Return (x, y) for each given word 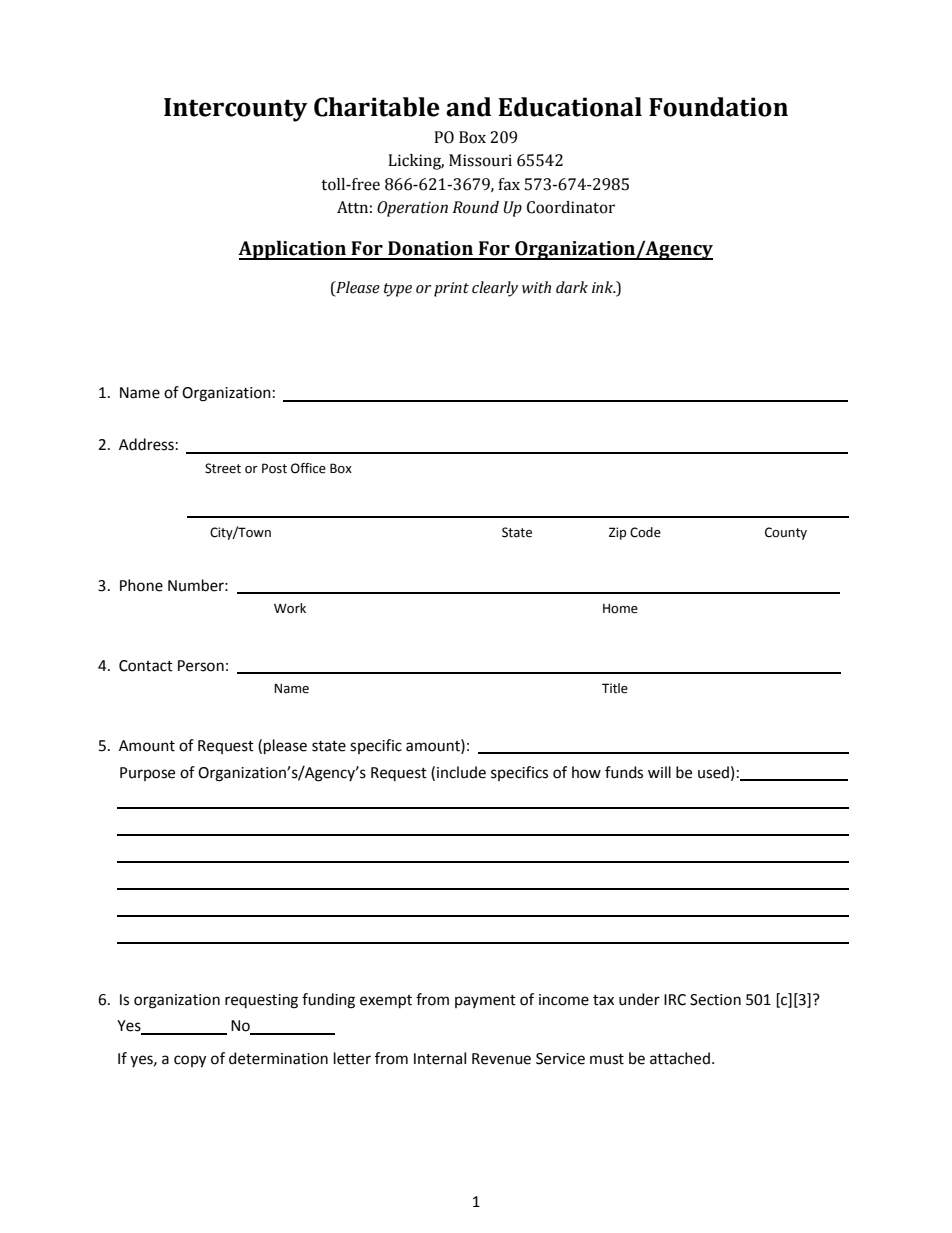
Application (293, 250)
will (659, 772)
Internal (440, 1058)
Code (645, 532)
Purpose (147, 774)
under (639, 999)
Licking (416, 162)
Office (308, 468)
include (461, 772)
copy (190, 1061)
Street (223, 468)
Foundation (718, 107)
